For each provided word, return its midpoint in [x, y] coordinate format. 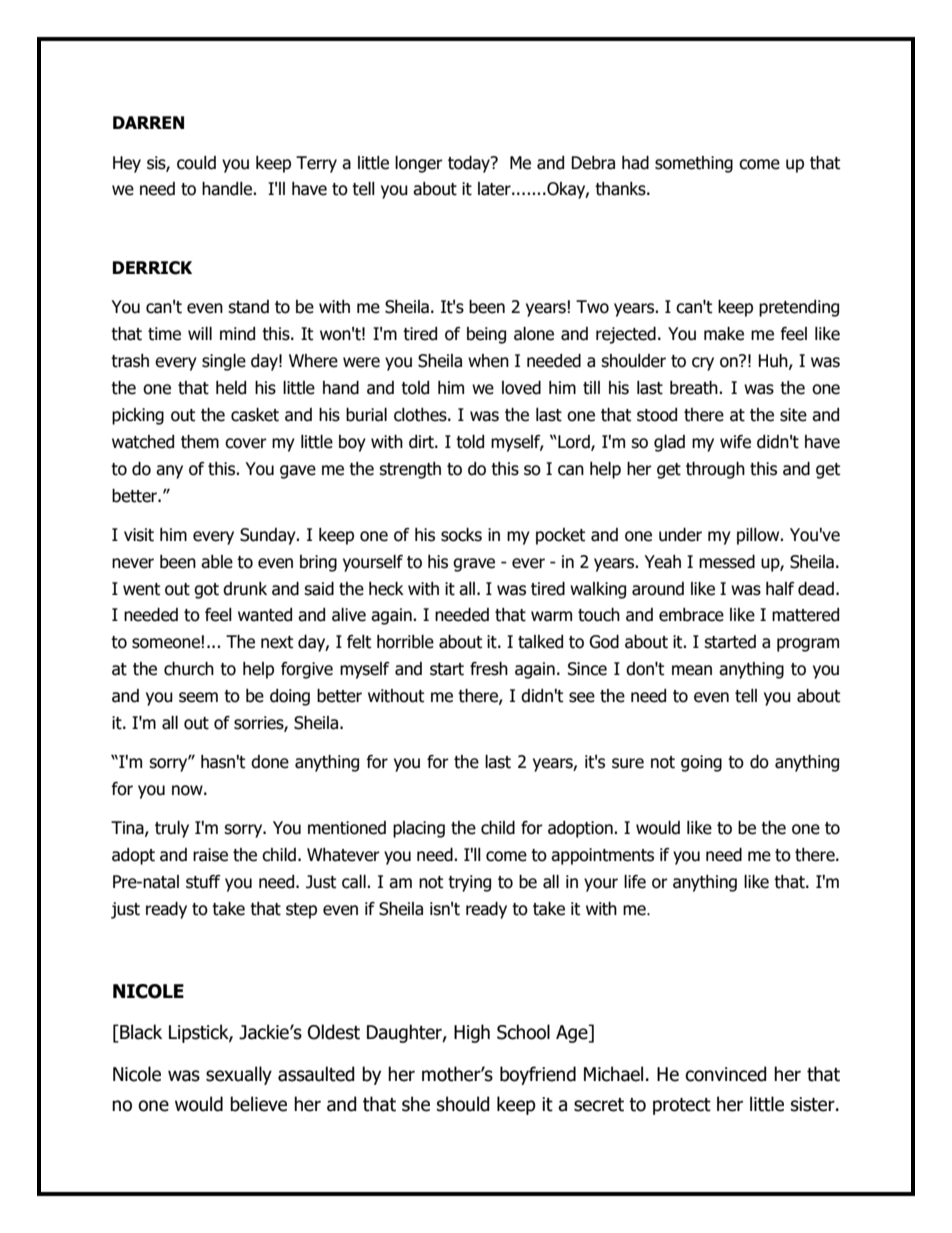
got [206, 591]
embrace [691, 615]
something [694, 164]
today [470, 164]
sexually [239, 1075]
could [196, 163]
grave [474, 565]
